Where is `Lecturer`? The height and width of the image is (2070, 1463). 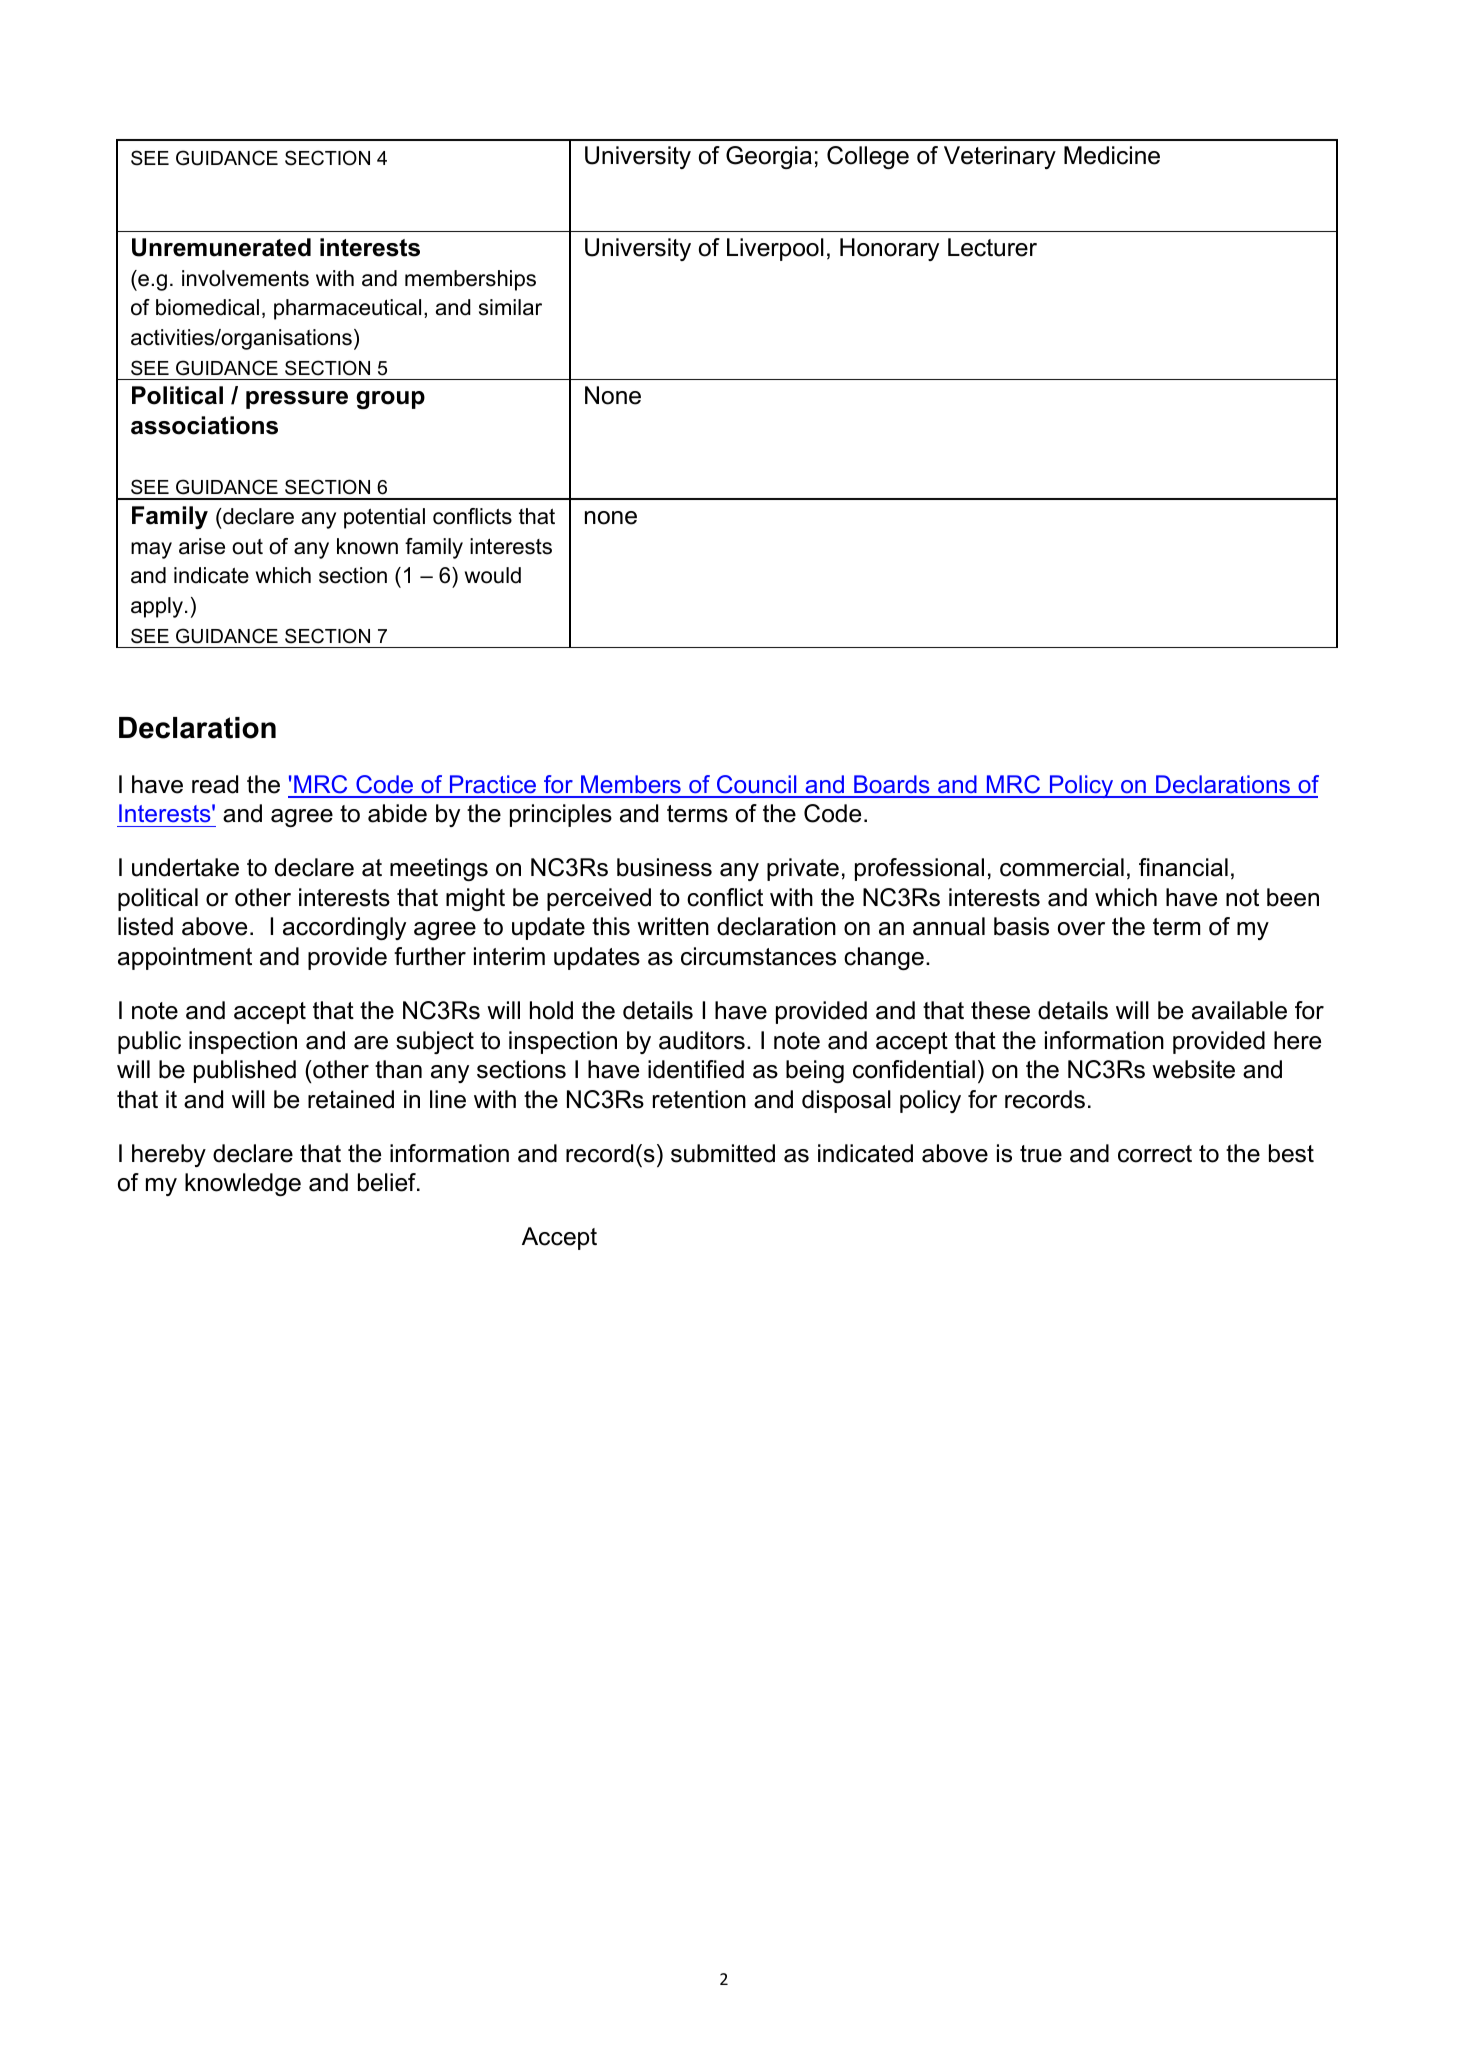
Lecturer is located at coordinates (992, 247).
